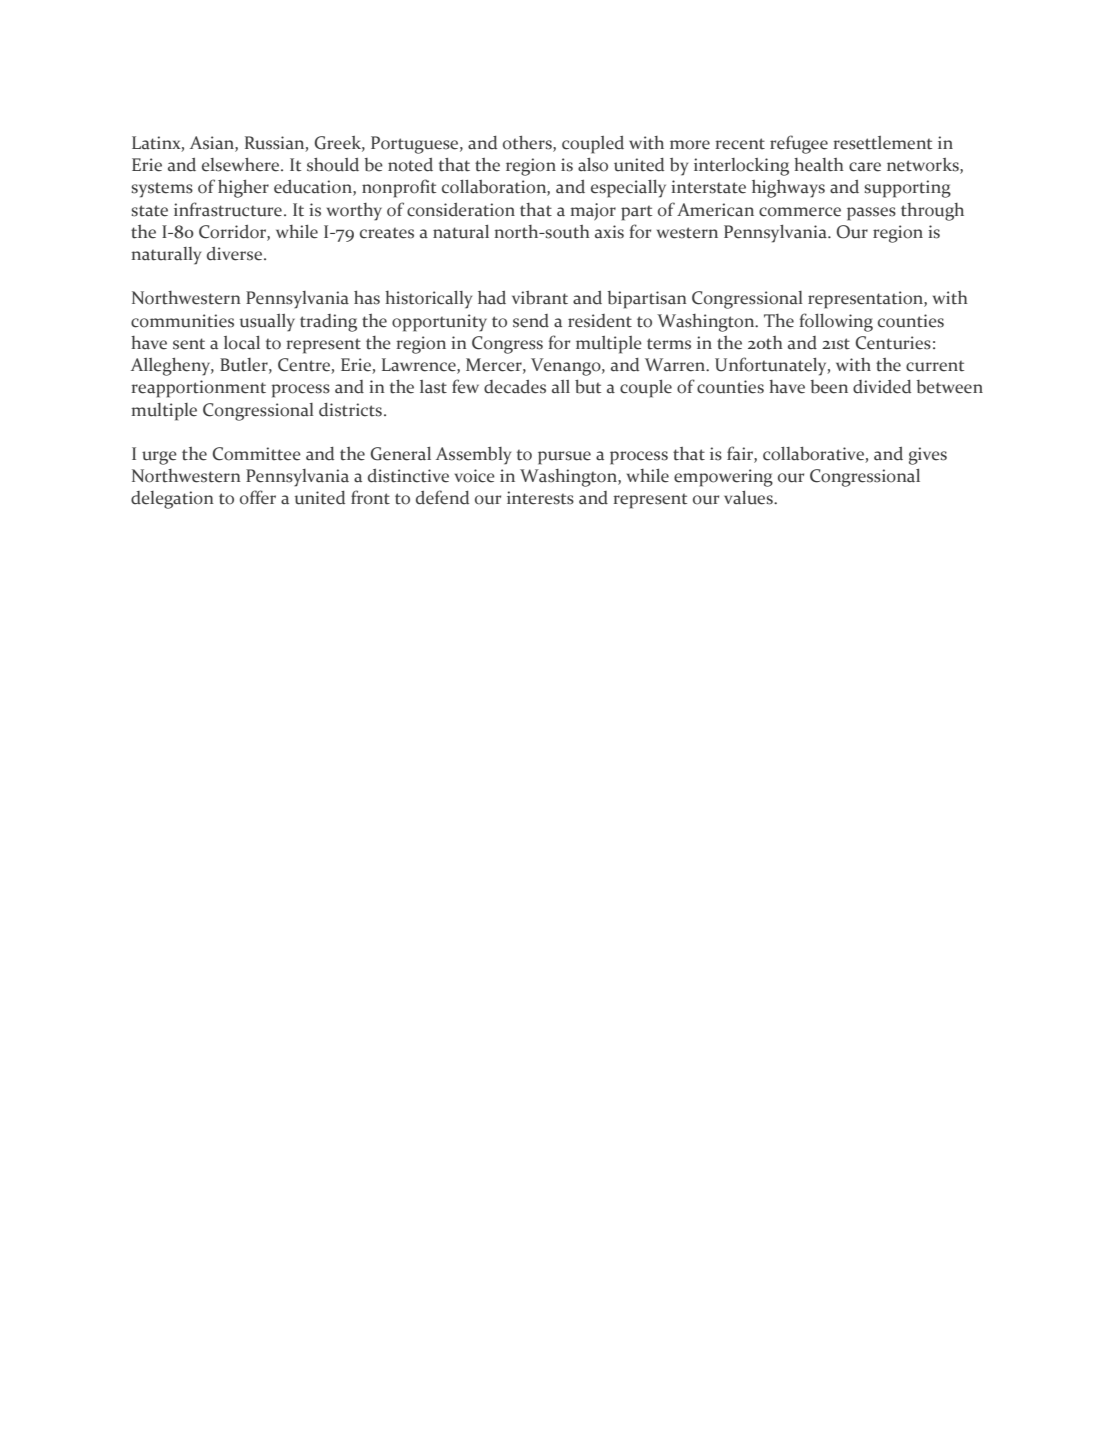 This screenshot has height=1445, width=1116. Describe the element at coordinates (242, 165) in the screenshot. I see `elsewhere` at that location.
